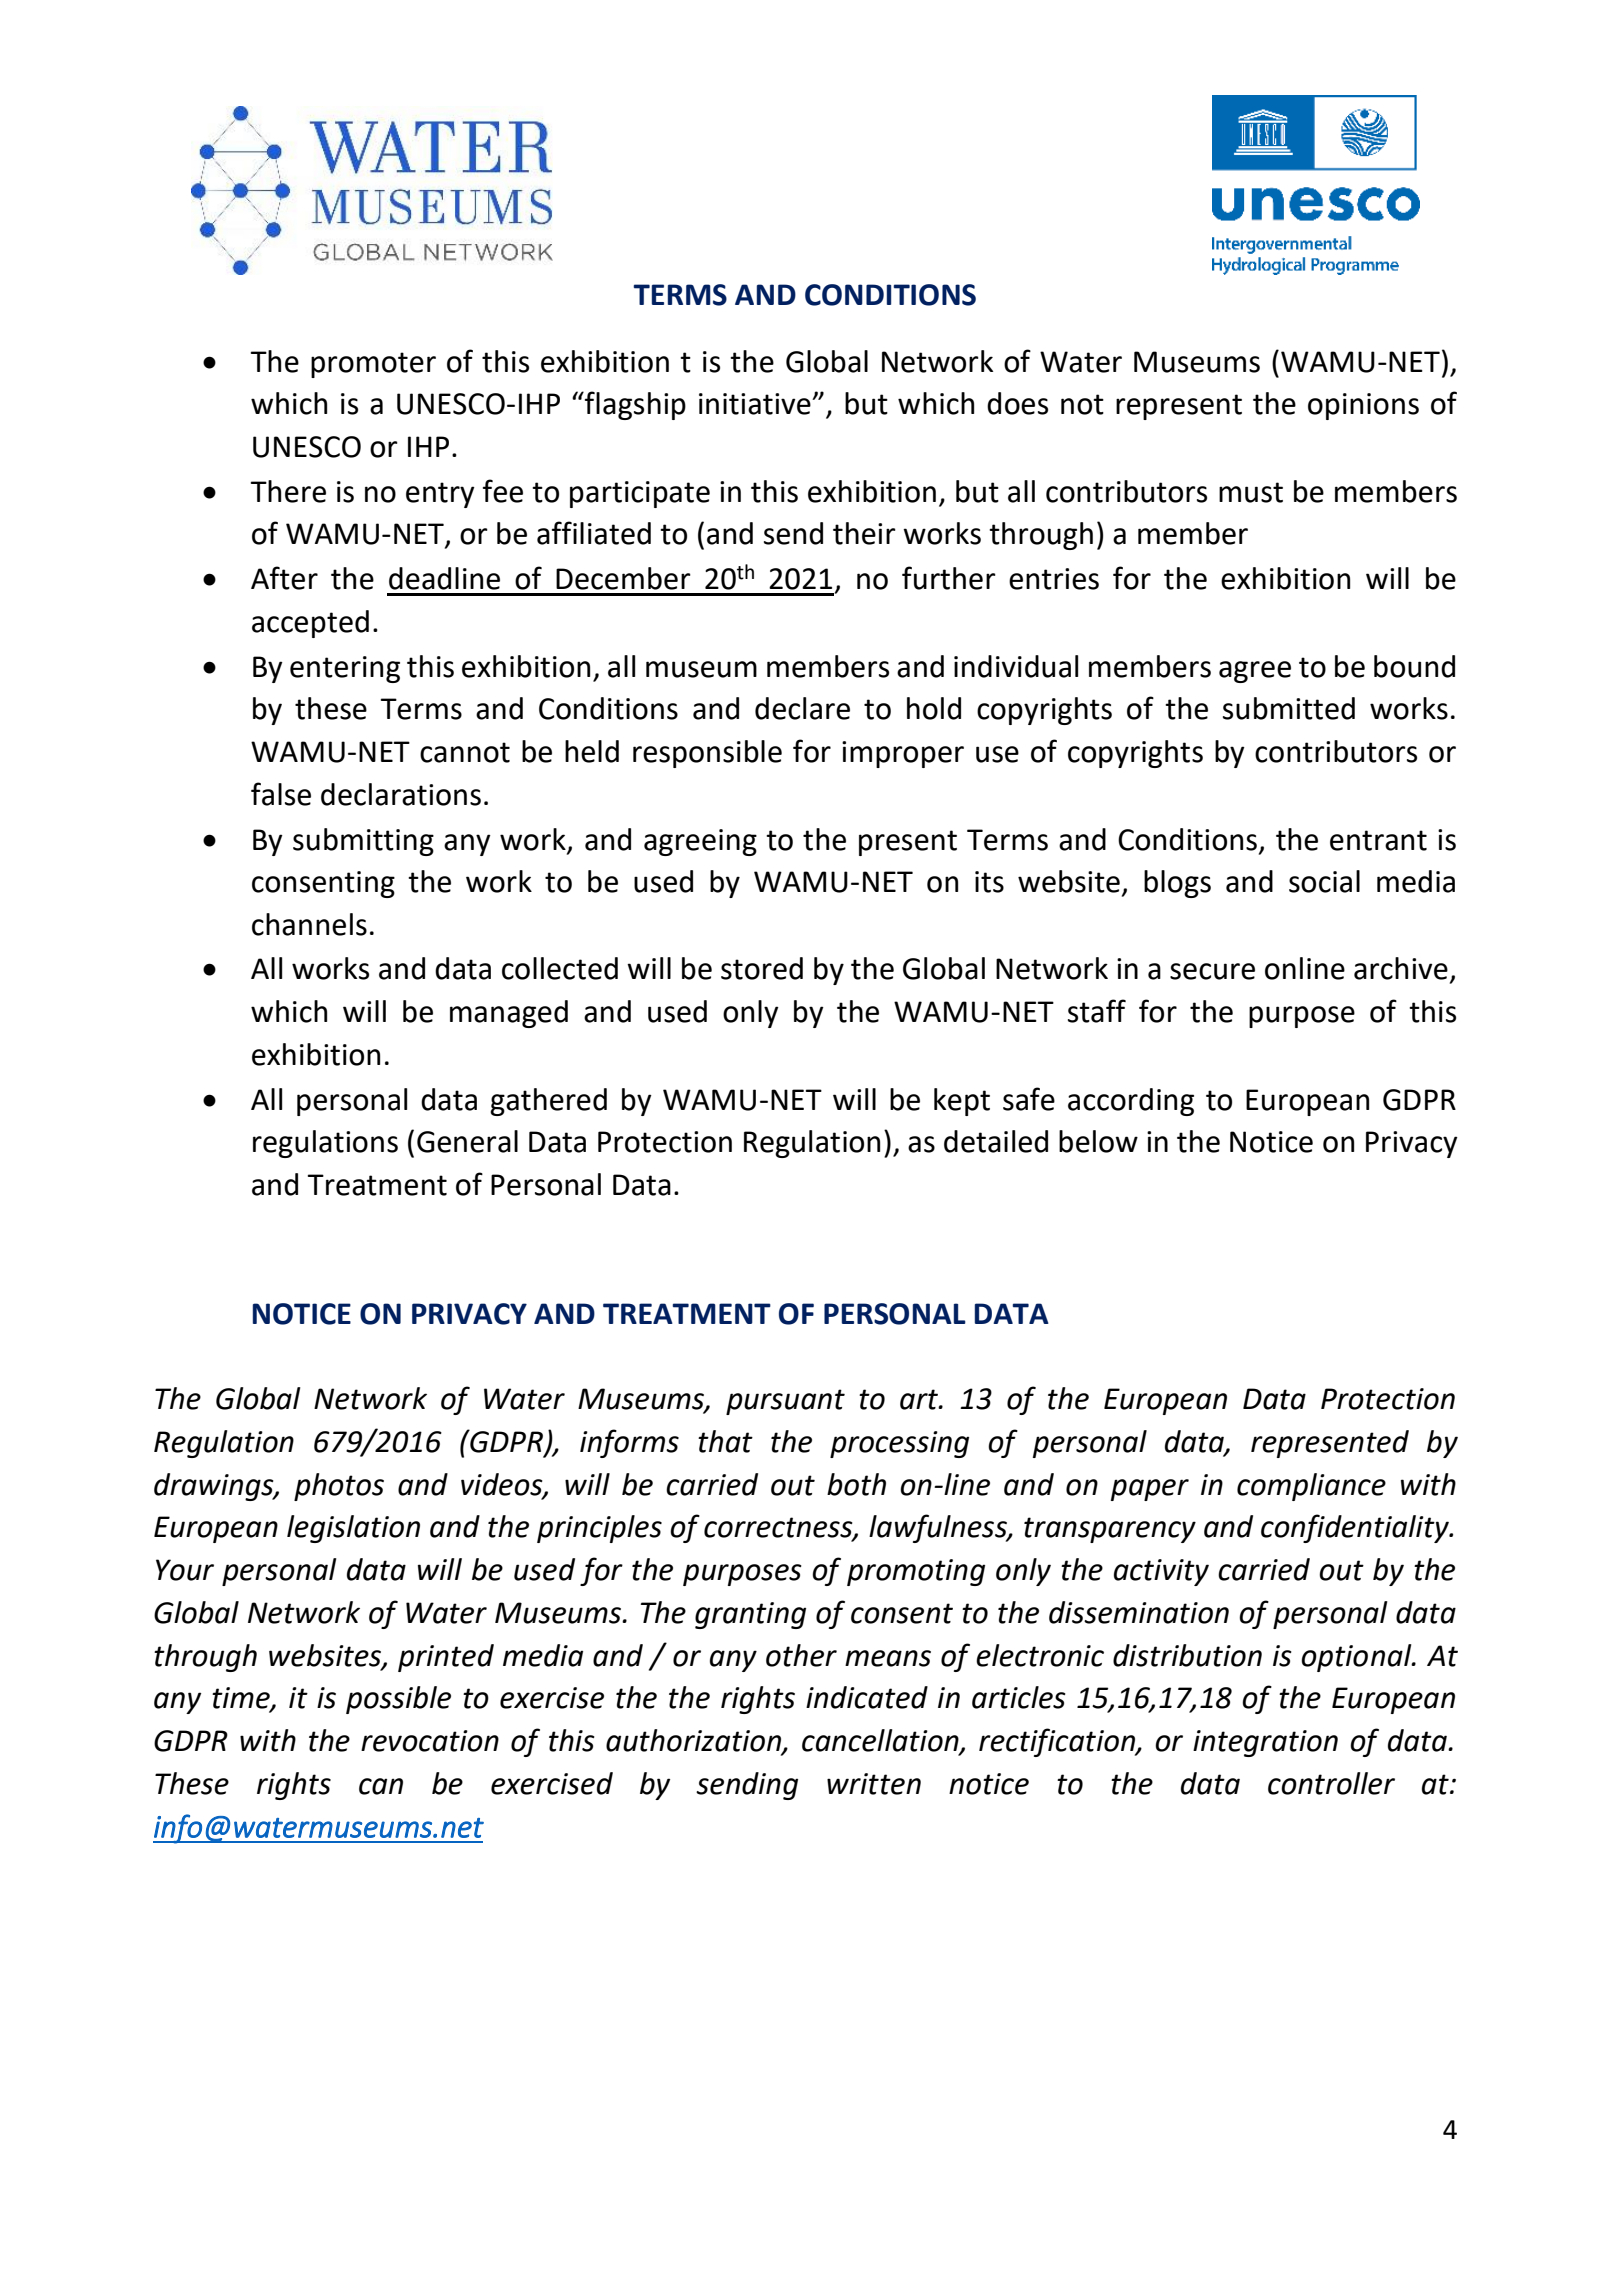 This page has height=2279, width=1611. Describe the element at coordinates (762, 968) in the page. I see `stored` at that location.
